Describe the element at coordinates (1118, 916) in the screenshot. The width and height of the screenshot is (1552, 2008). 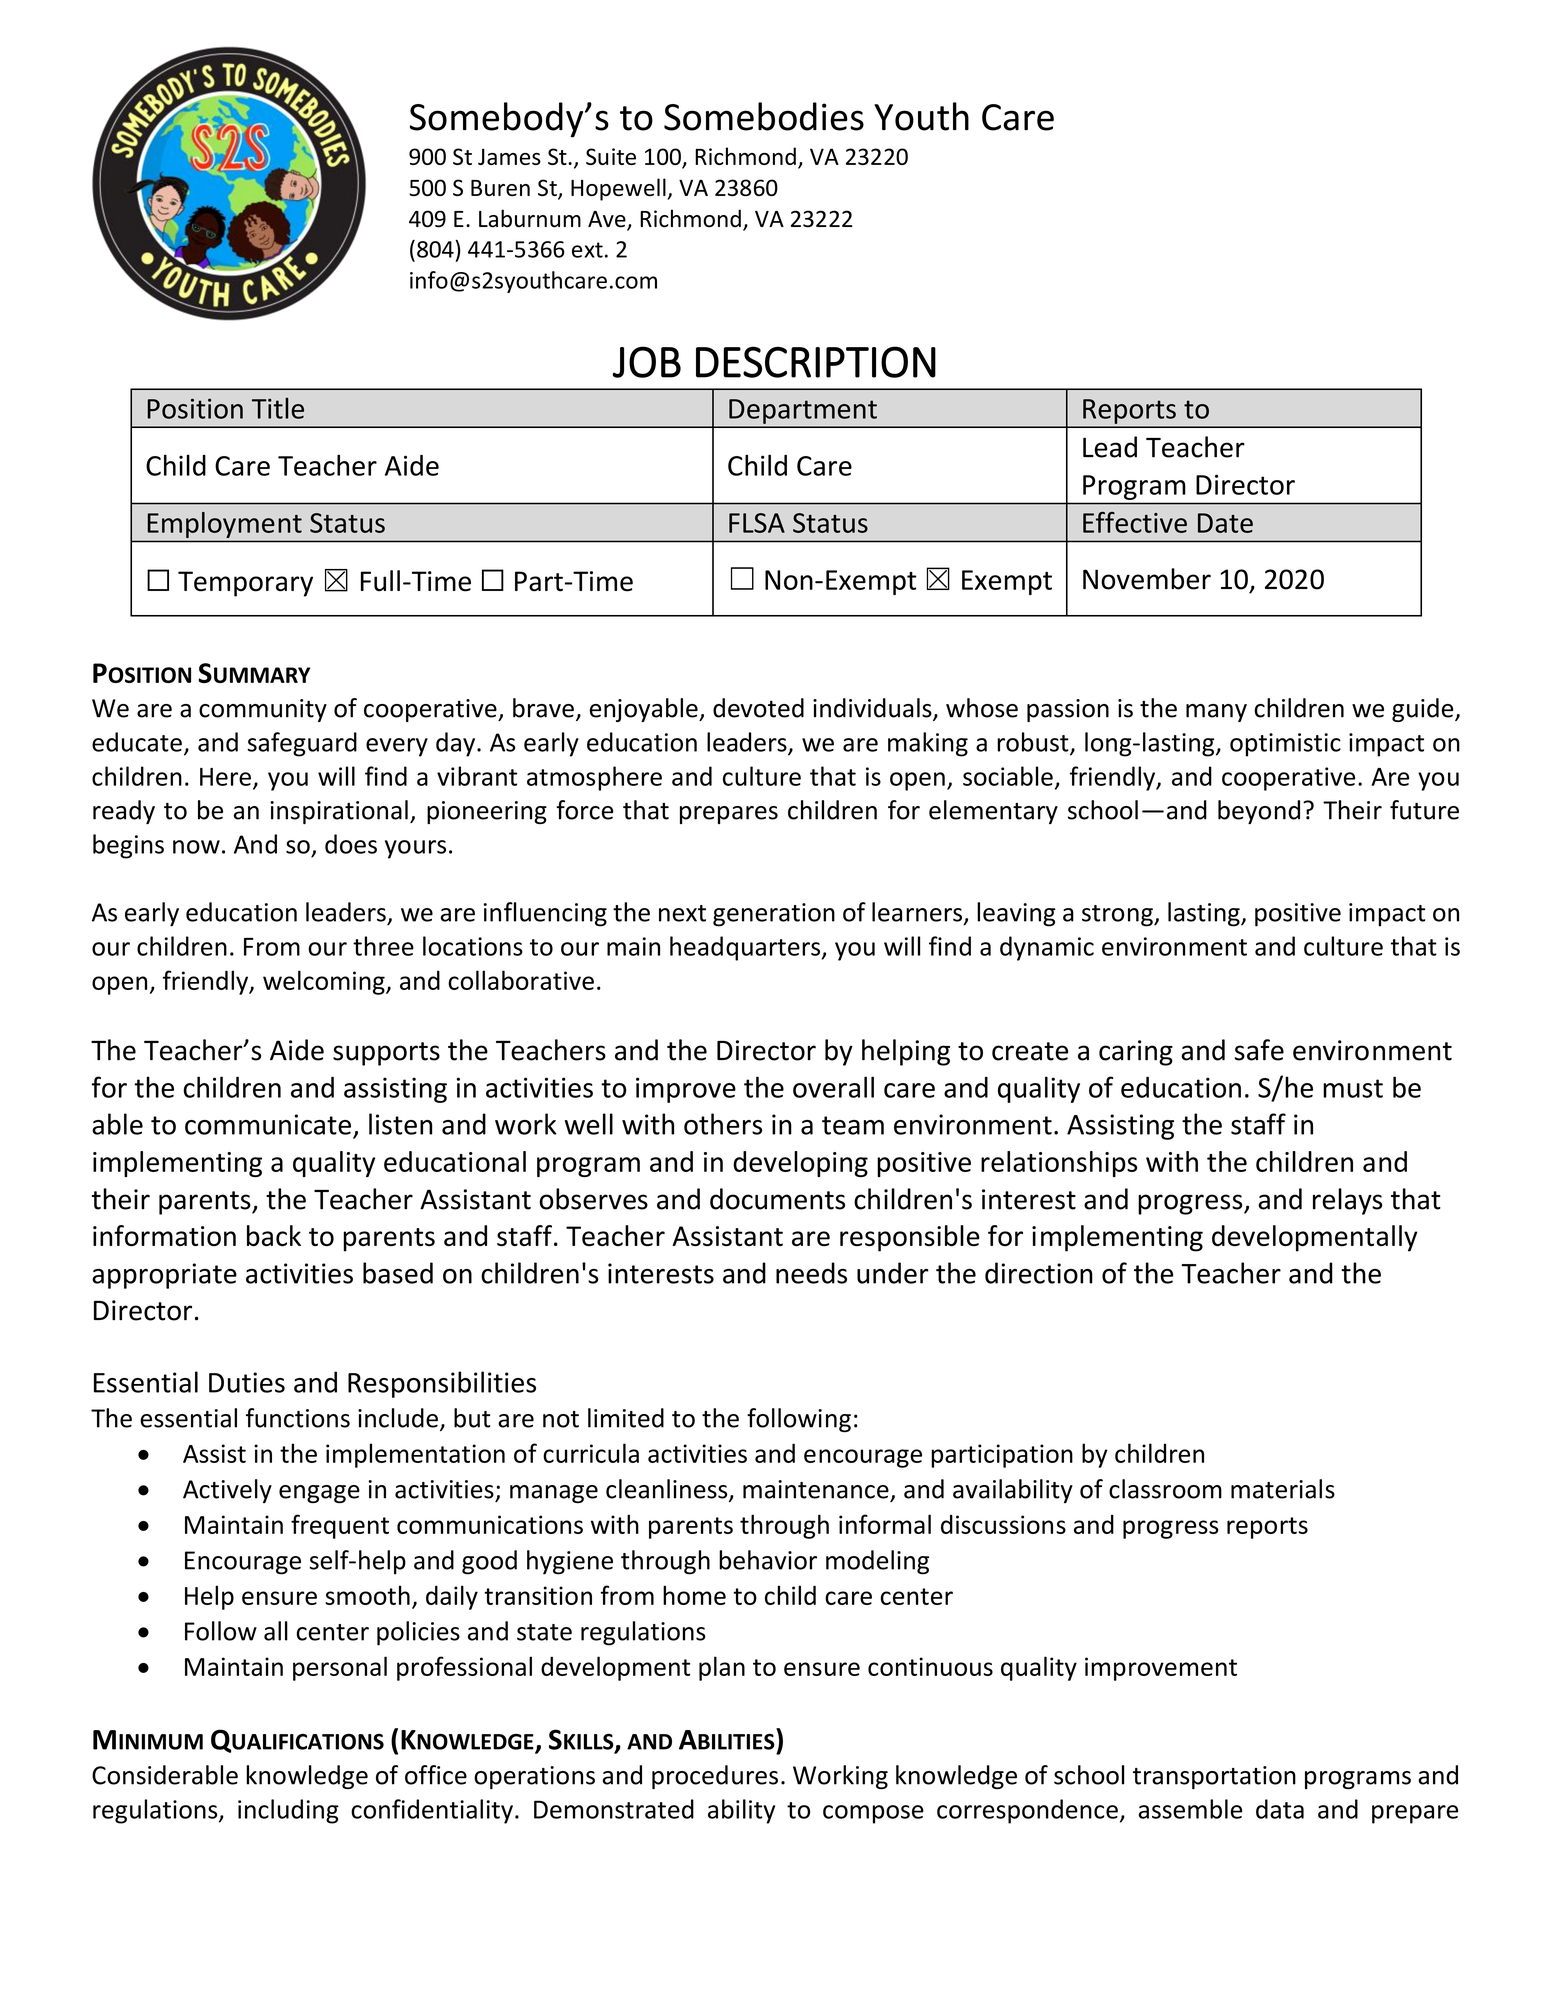
I see `strong` at that location.
